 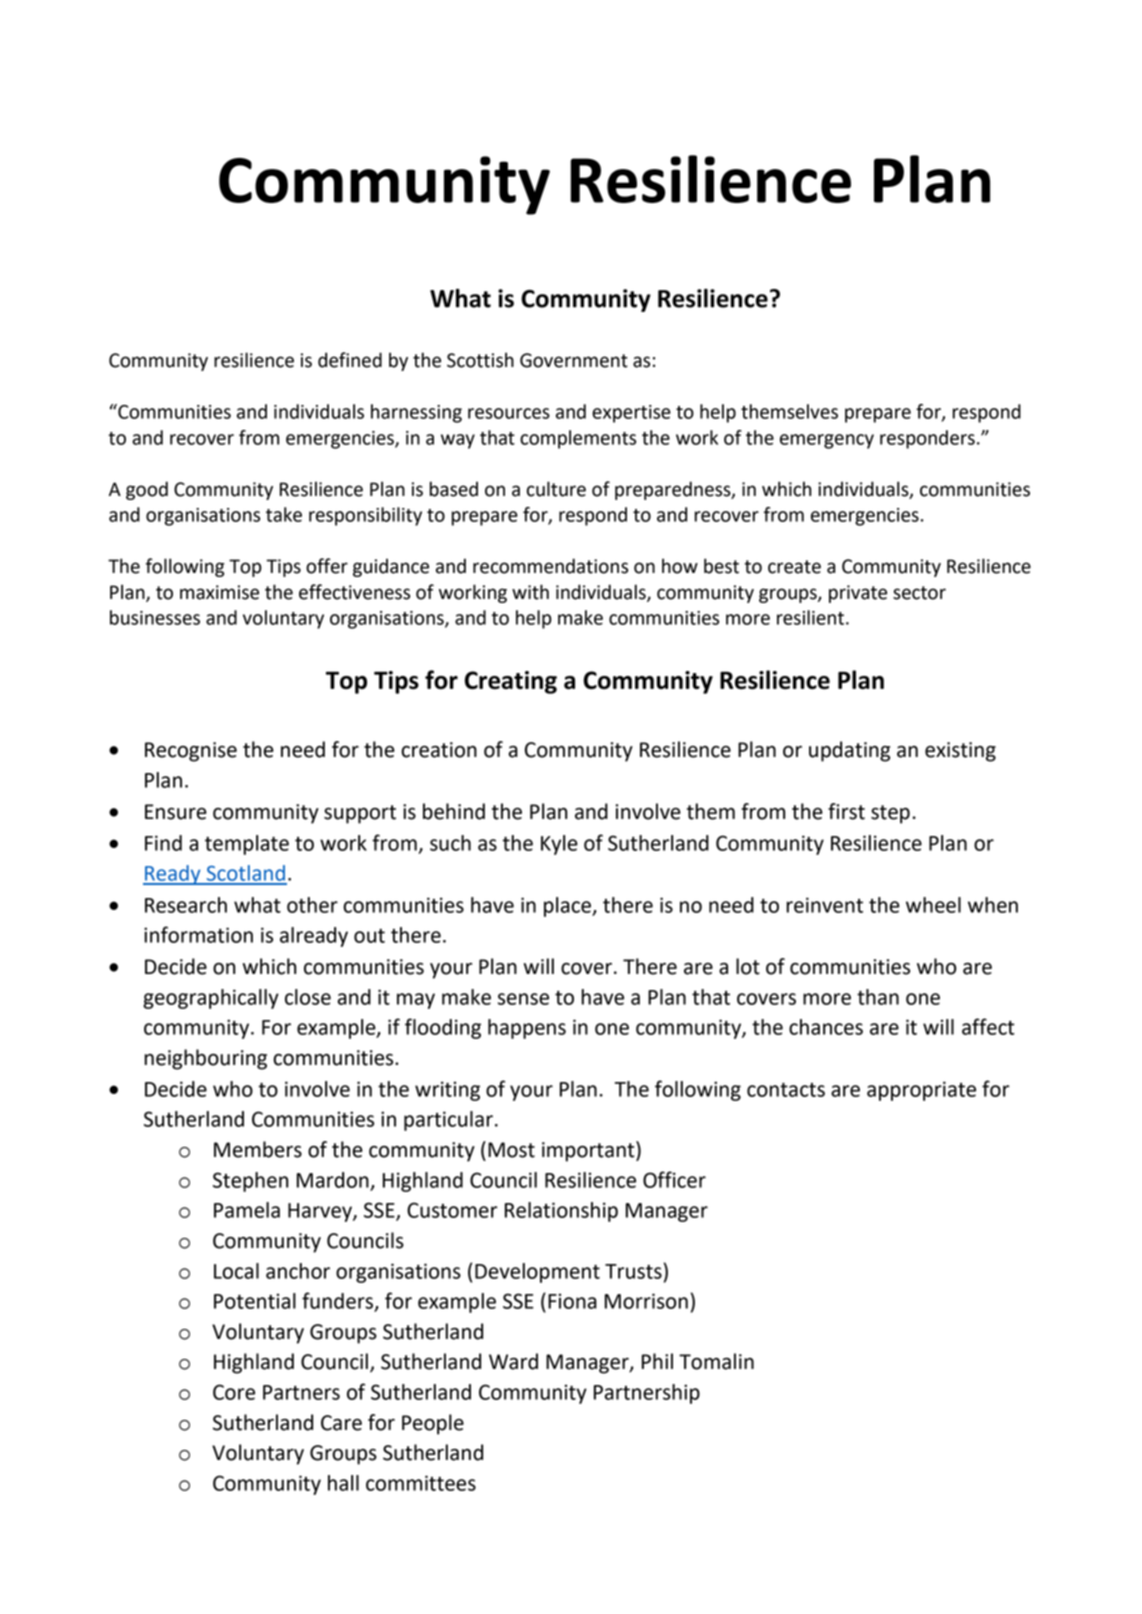 I want to click on information, so click(x=198, y=934).
